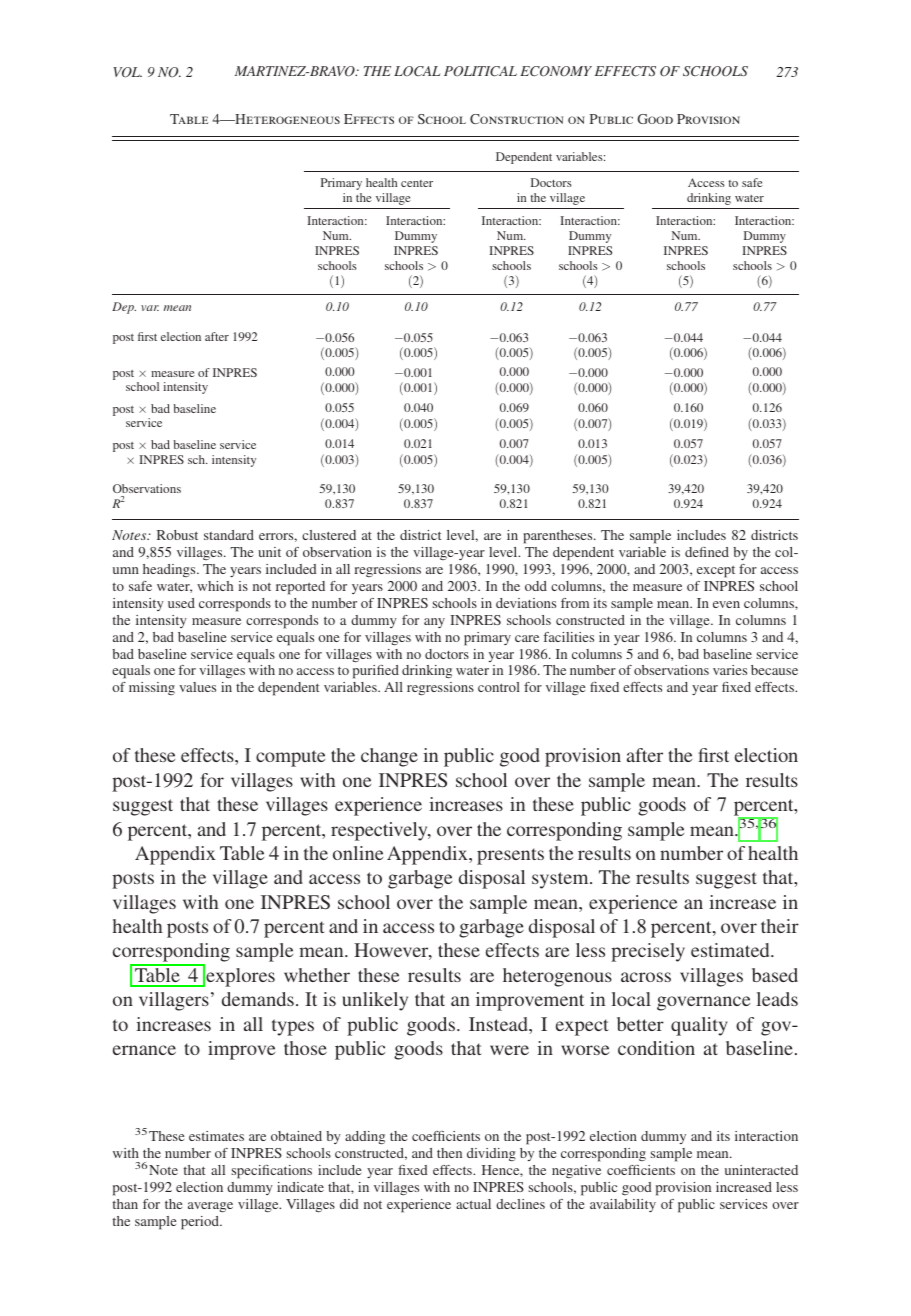 Image resolution: width=911 pixels, height=1316 pixels. I want to click on values, so click(197, 687).
